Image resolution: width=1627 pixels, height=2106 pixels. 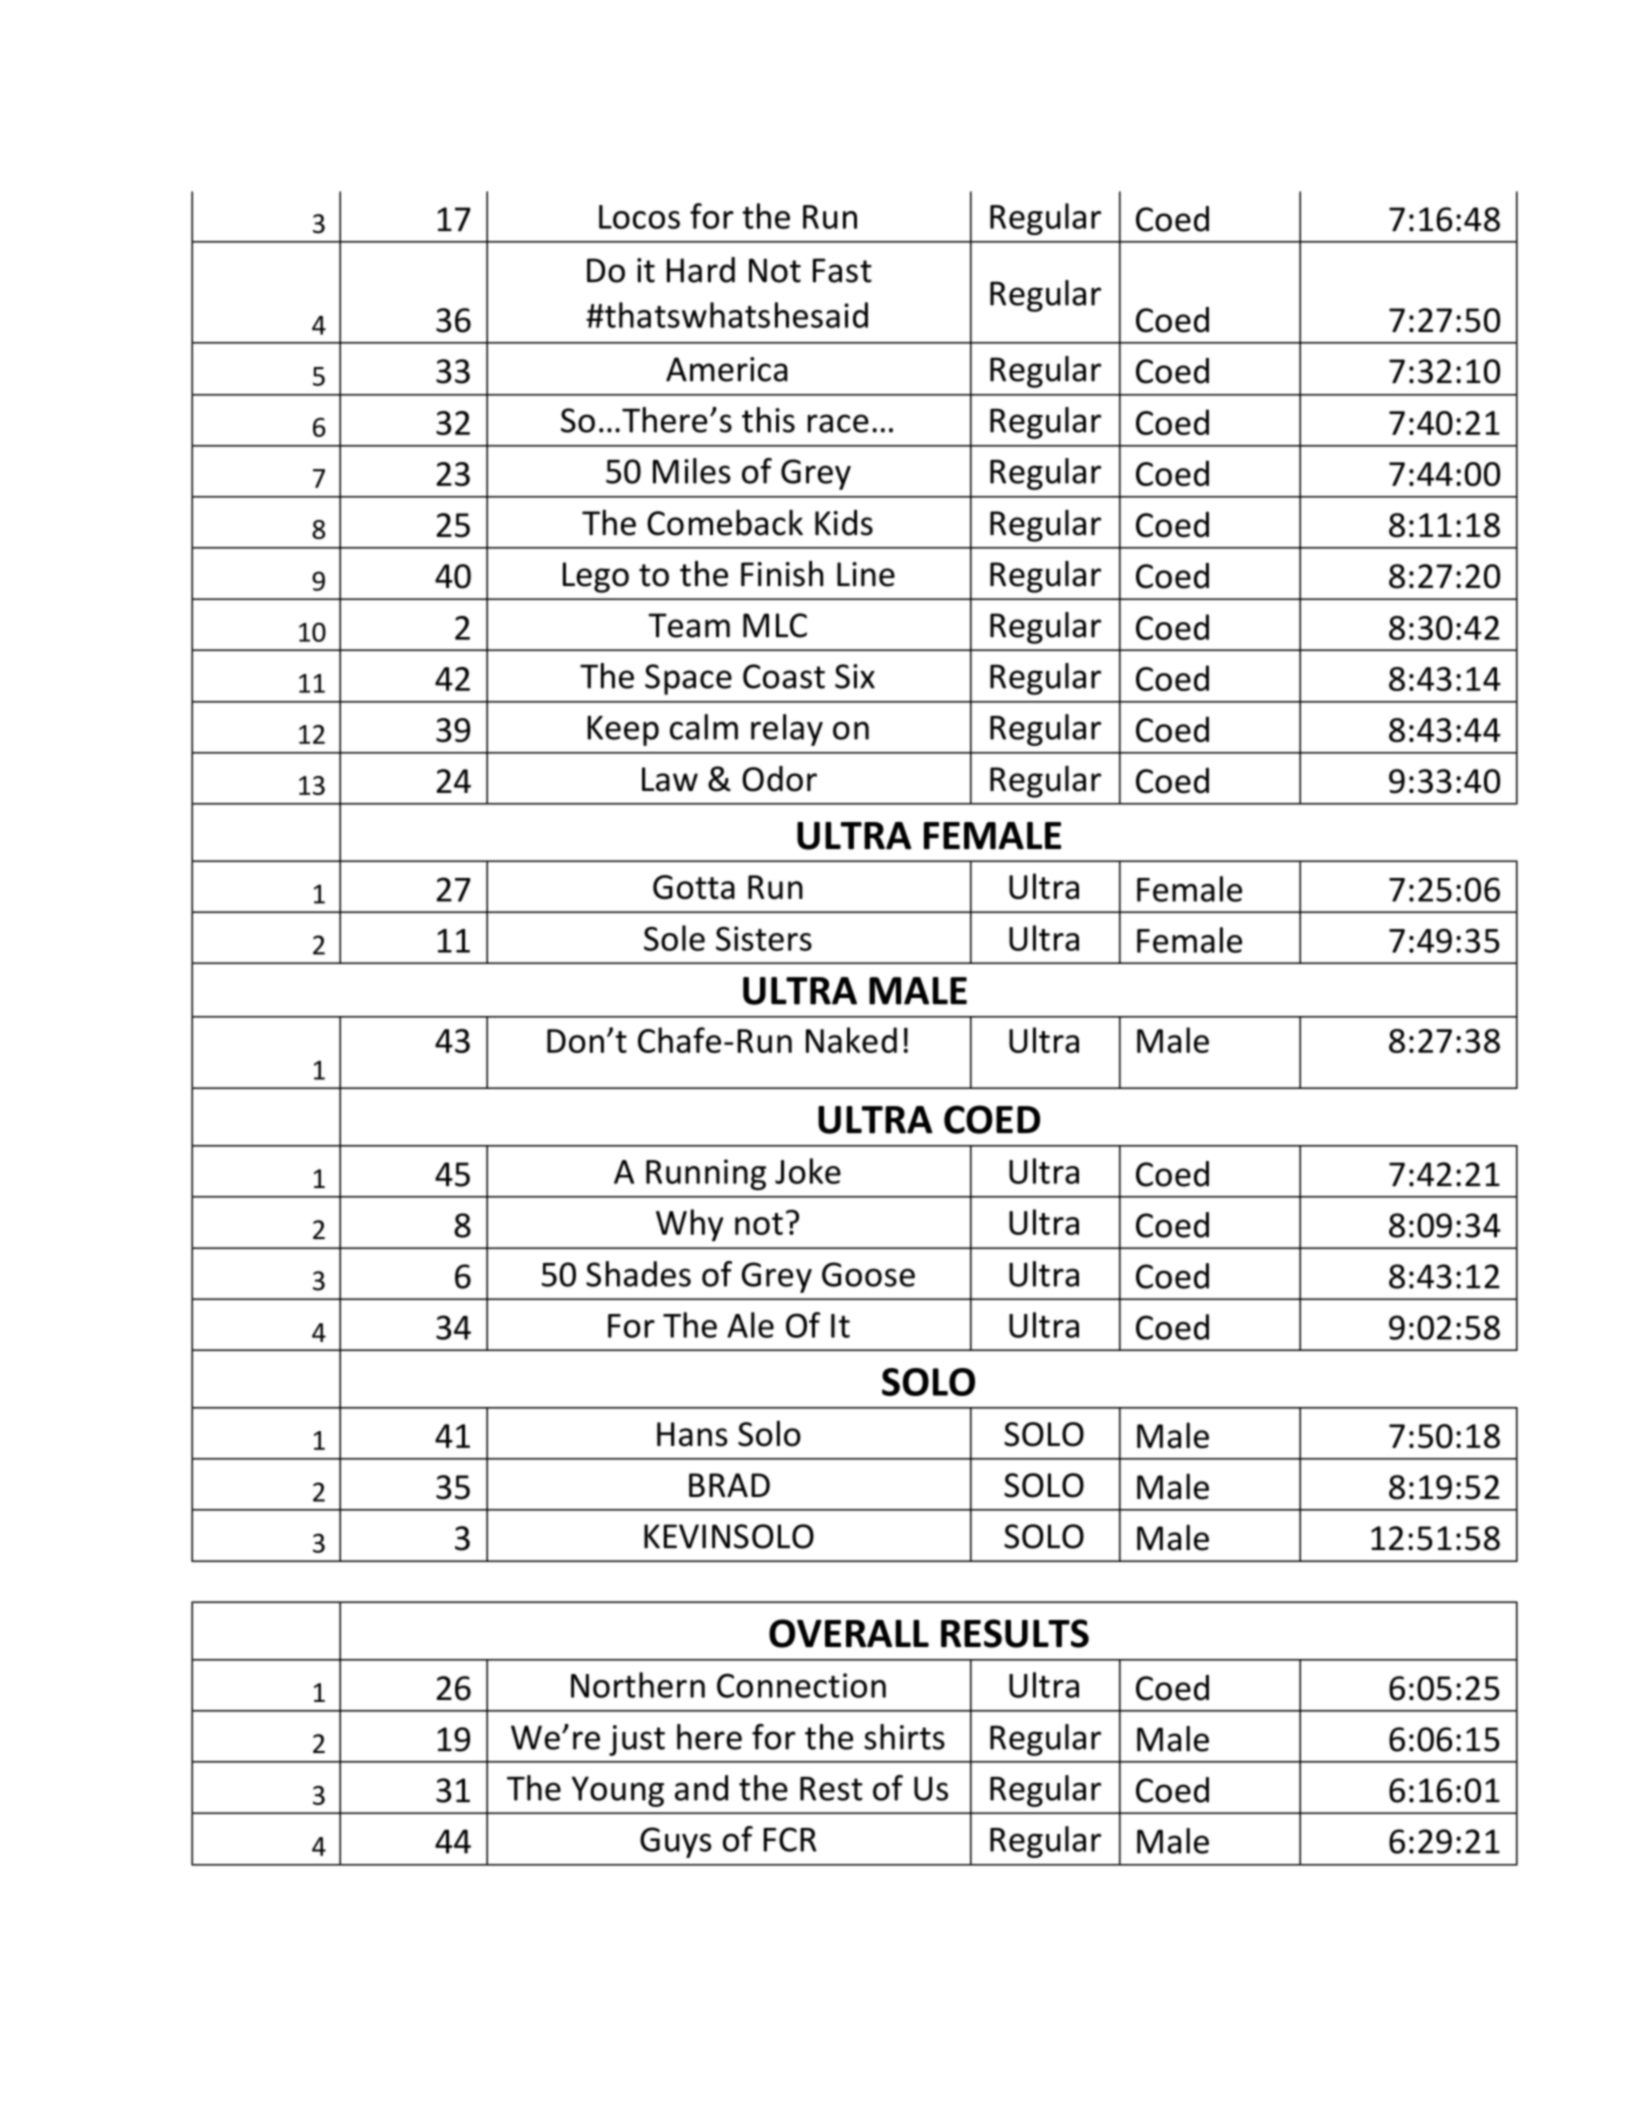 I want to click on BRAD, so click(x=729, y=1485).
